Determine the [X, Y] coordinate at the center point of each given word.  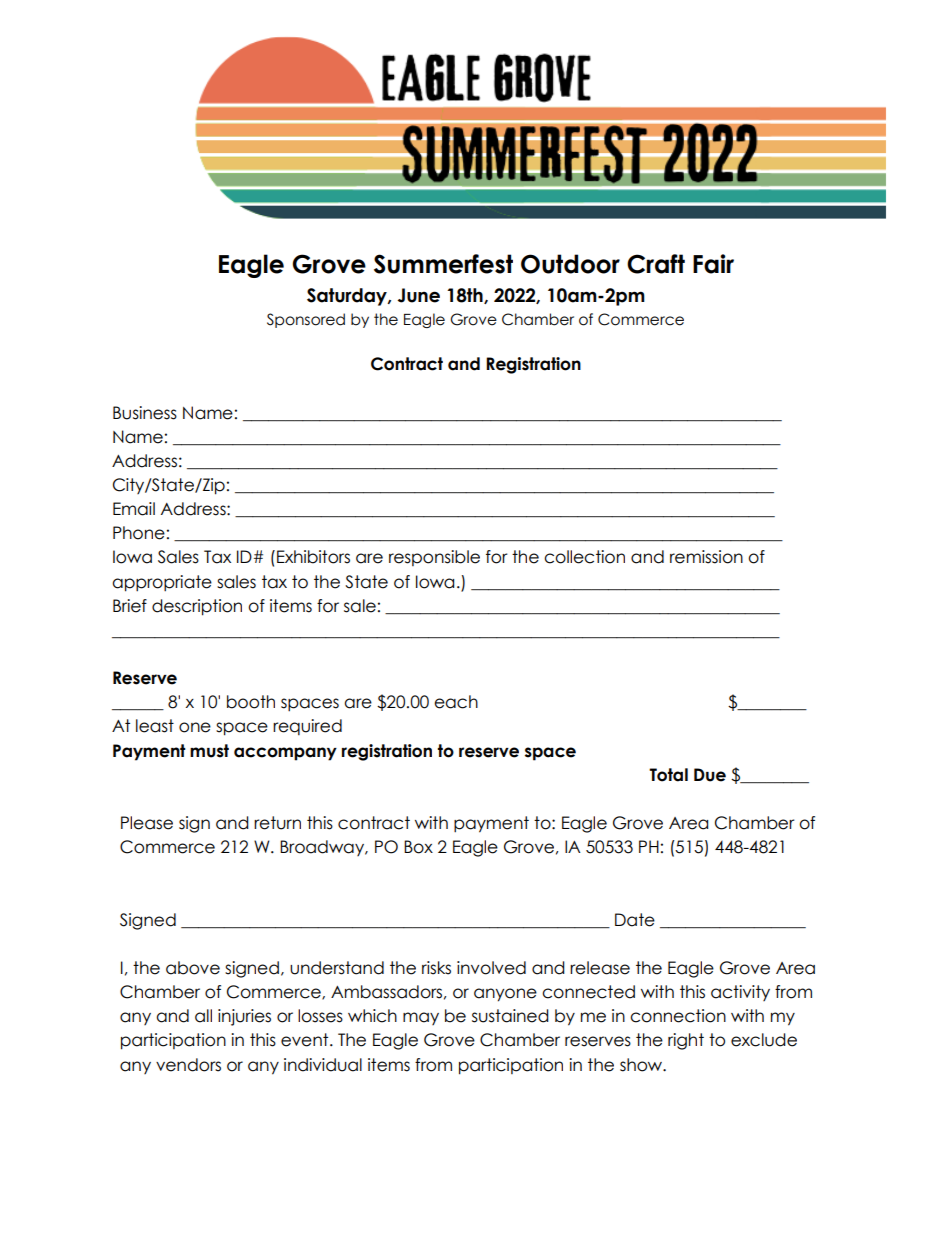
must [209, 751]
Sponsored [306, 320]
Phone [139, 533]
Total [668, 775]
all [203, 1016]
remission [706, 557]
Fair [713, 264]
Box [418, 847]
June [418, 295]
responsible [434, 558]
